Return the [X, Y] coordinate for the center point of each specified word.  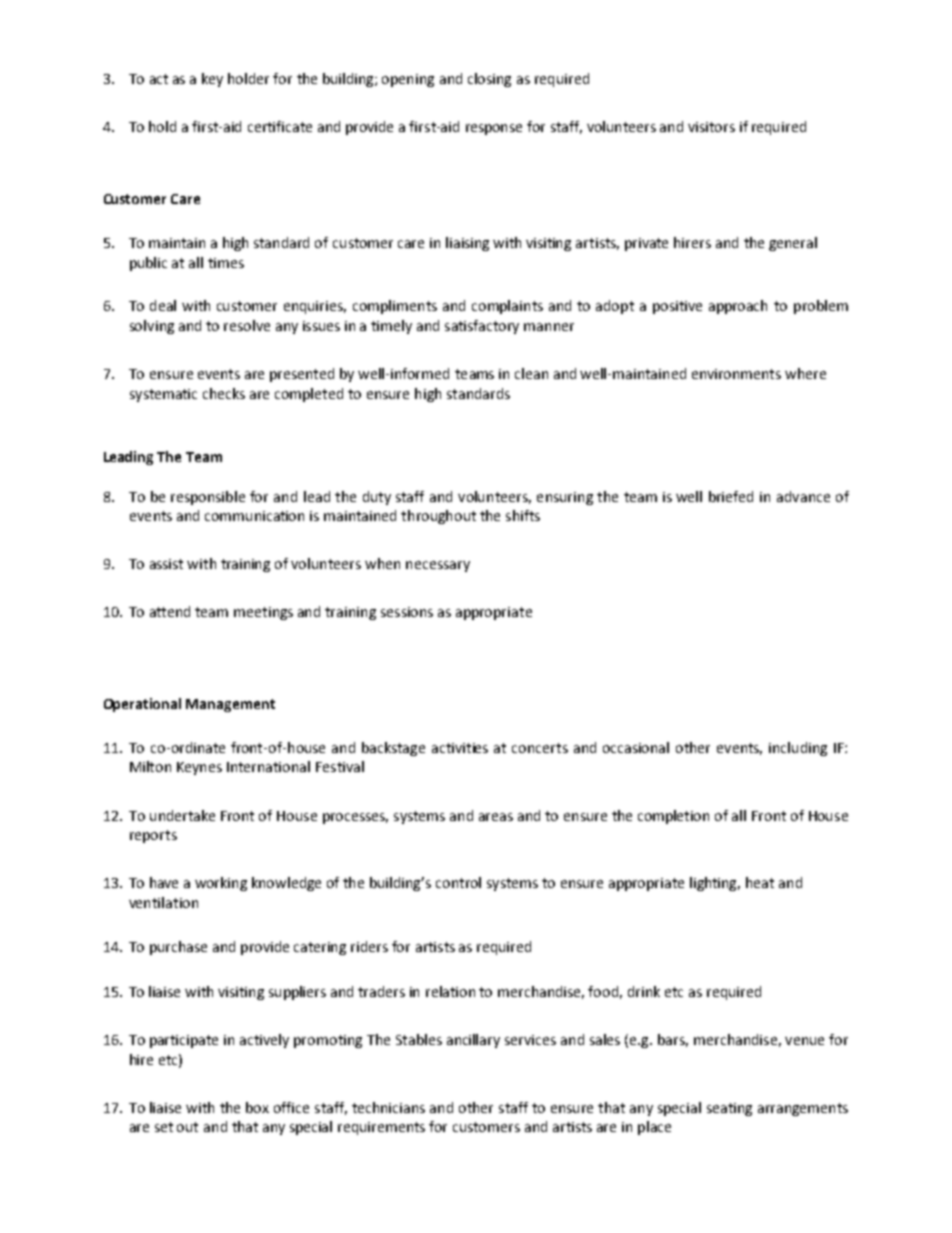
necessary [438, 566]
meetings [263, 613]
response [494, 129]
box [257, 1107]
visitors [711, 127]
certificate [280, 126]
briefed [731, 496]
